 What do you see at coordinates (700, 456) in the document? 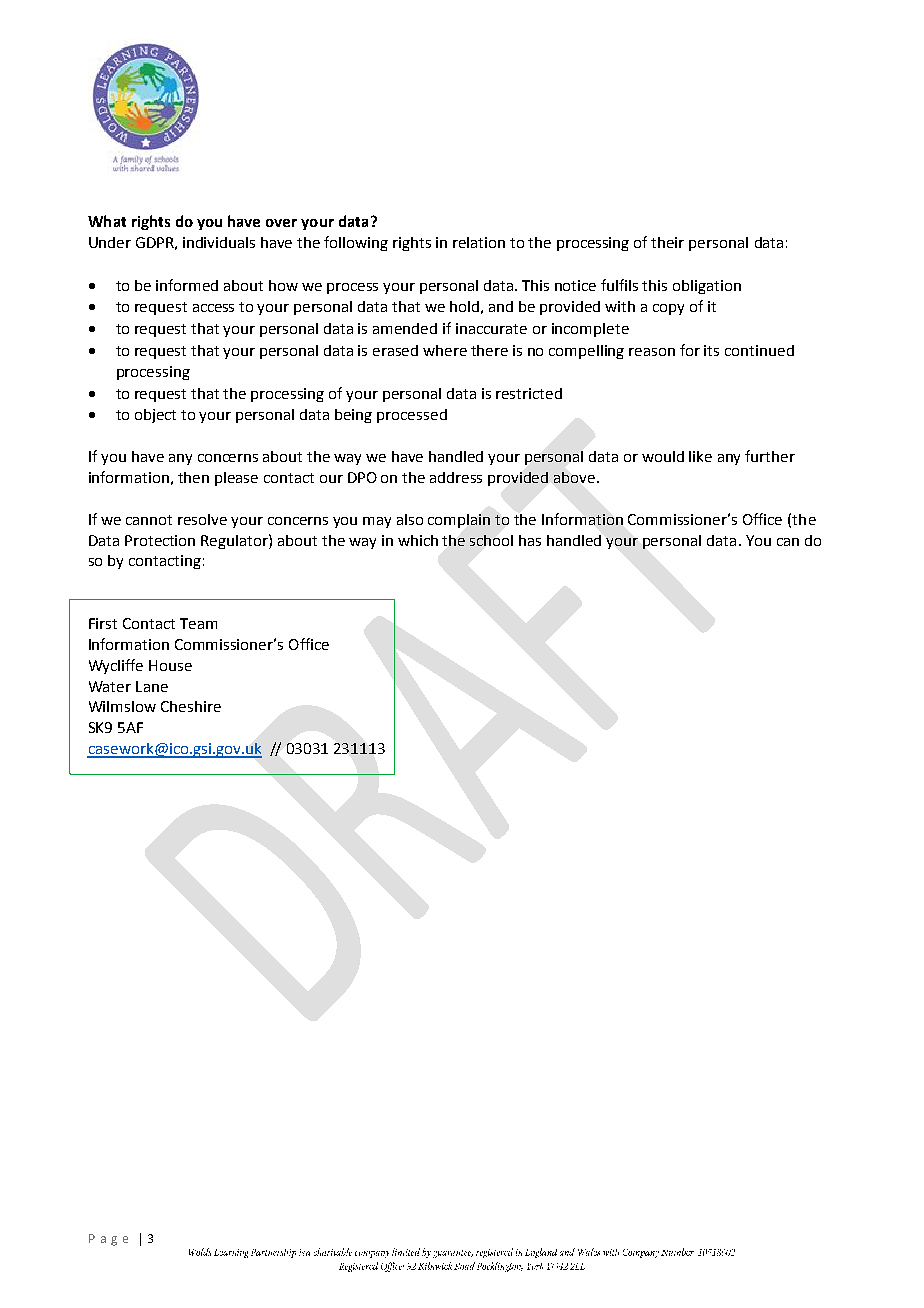
I see `like` at bounding box center [700, 456].
